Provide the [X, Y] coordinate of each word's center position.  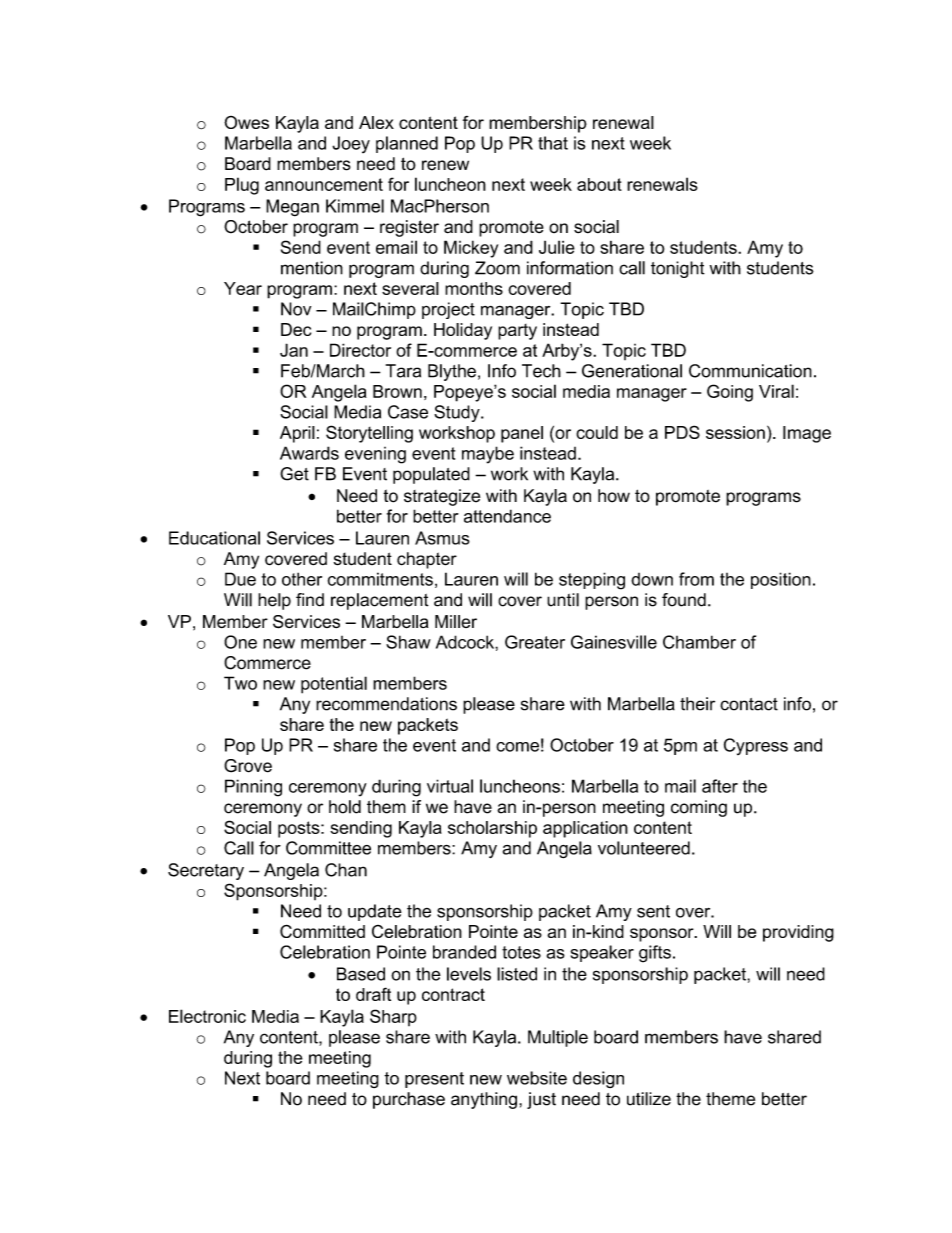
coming [699, 808]
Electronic [207, 1016]
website [537, 1078]
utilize [649, 1099]
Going [730, 393]
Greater [535, 642]
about [599, 184]
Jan [294, 350]
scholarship [492, 829]
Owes [246, 122]
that [553, 143]
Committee [328, 848]
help [274, 601]
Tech [541, 371]
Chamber [699, 642]
